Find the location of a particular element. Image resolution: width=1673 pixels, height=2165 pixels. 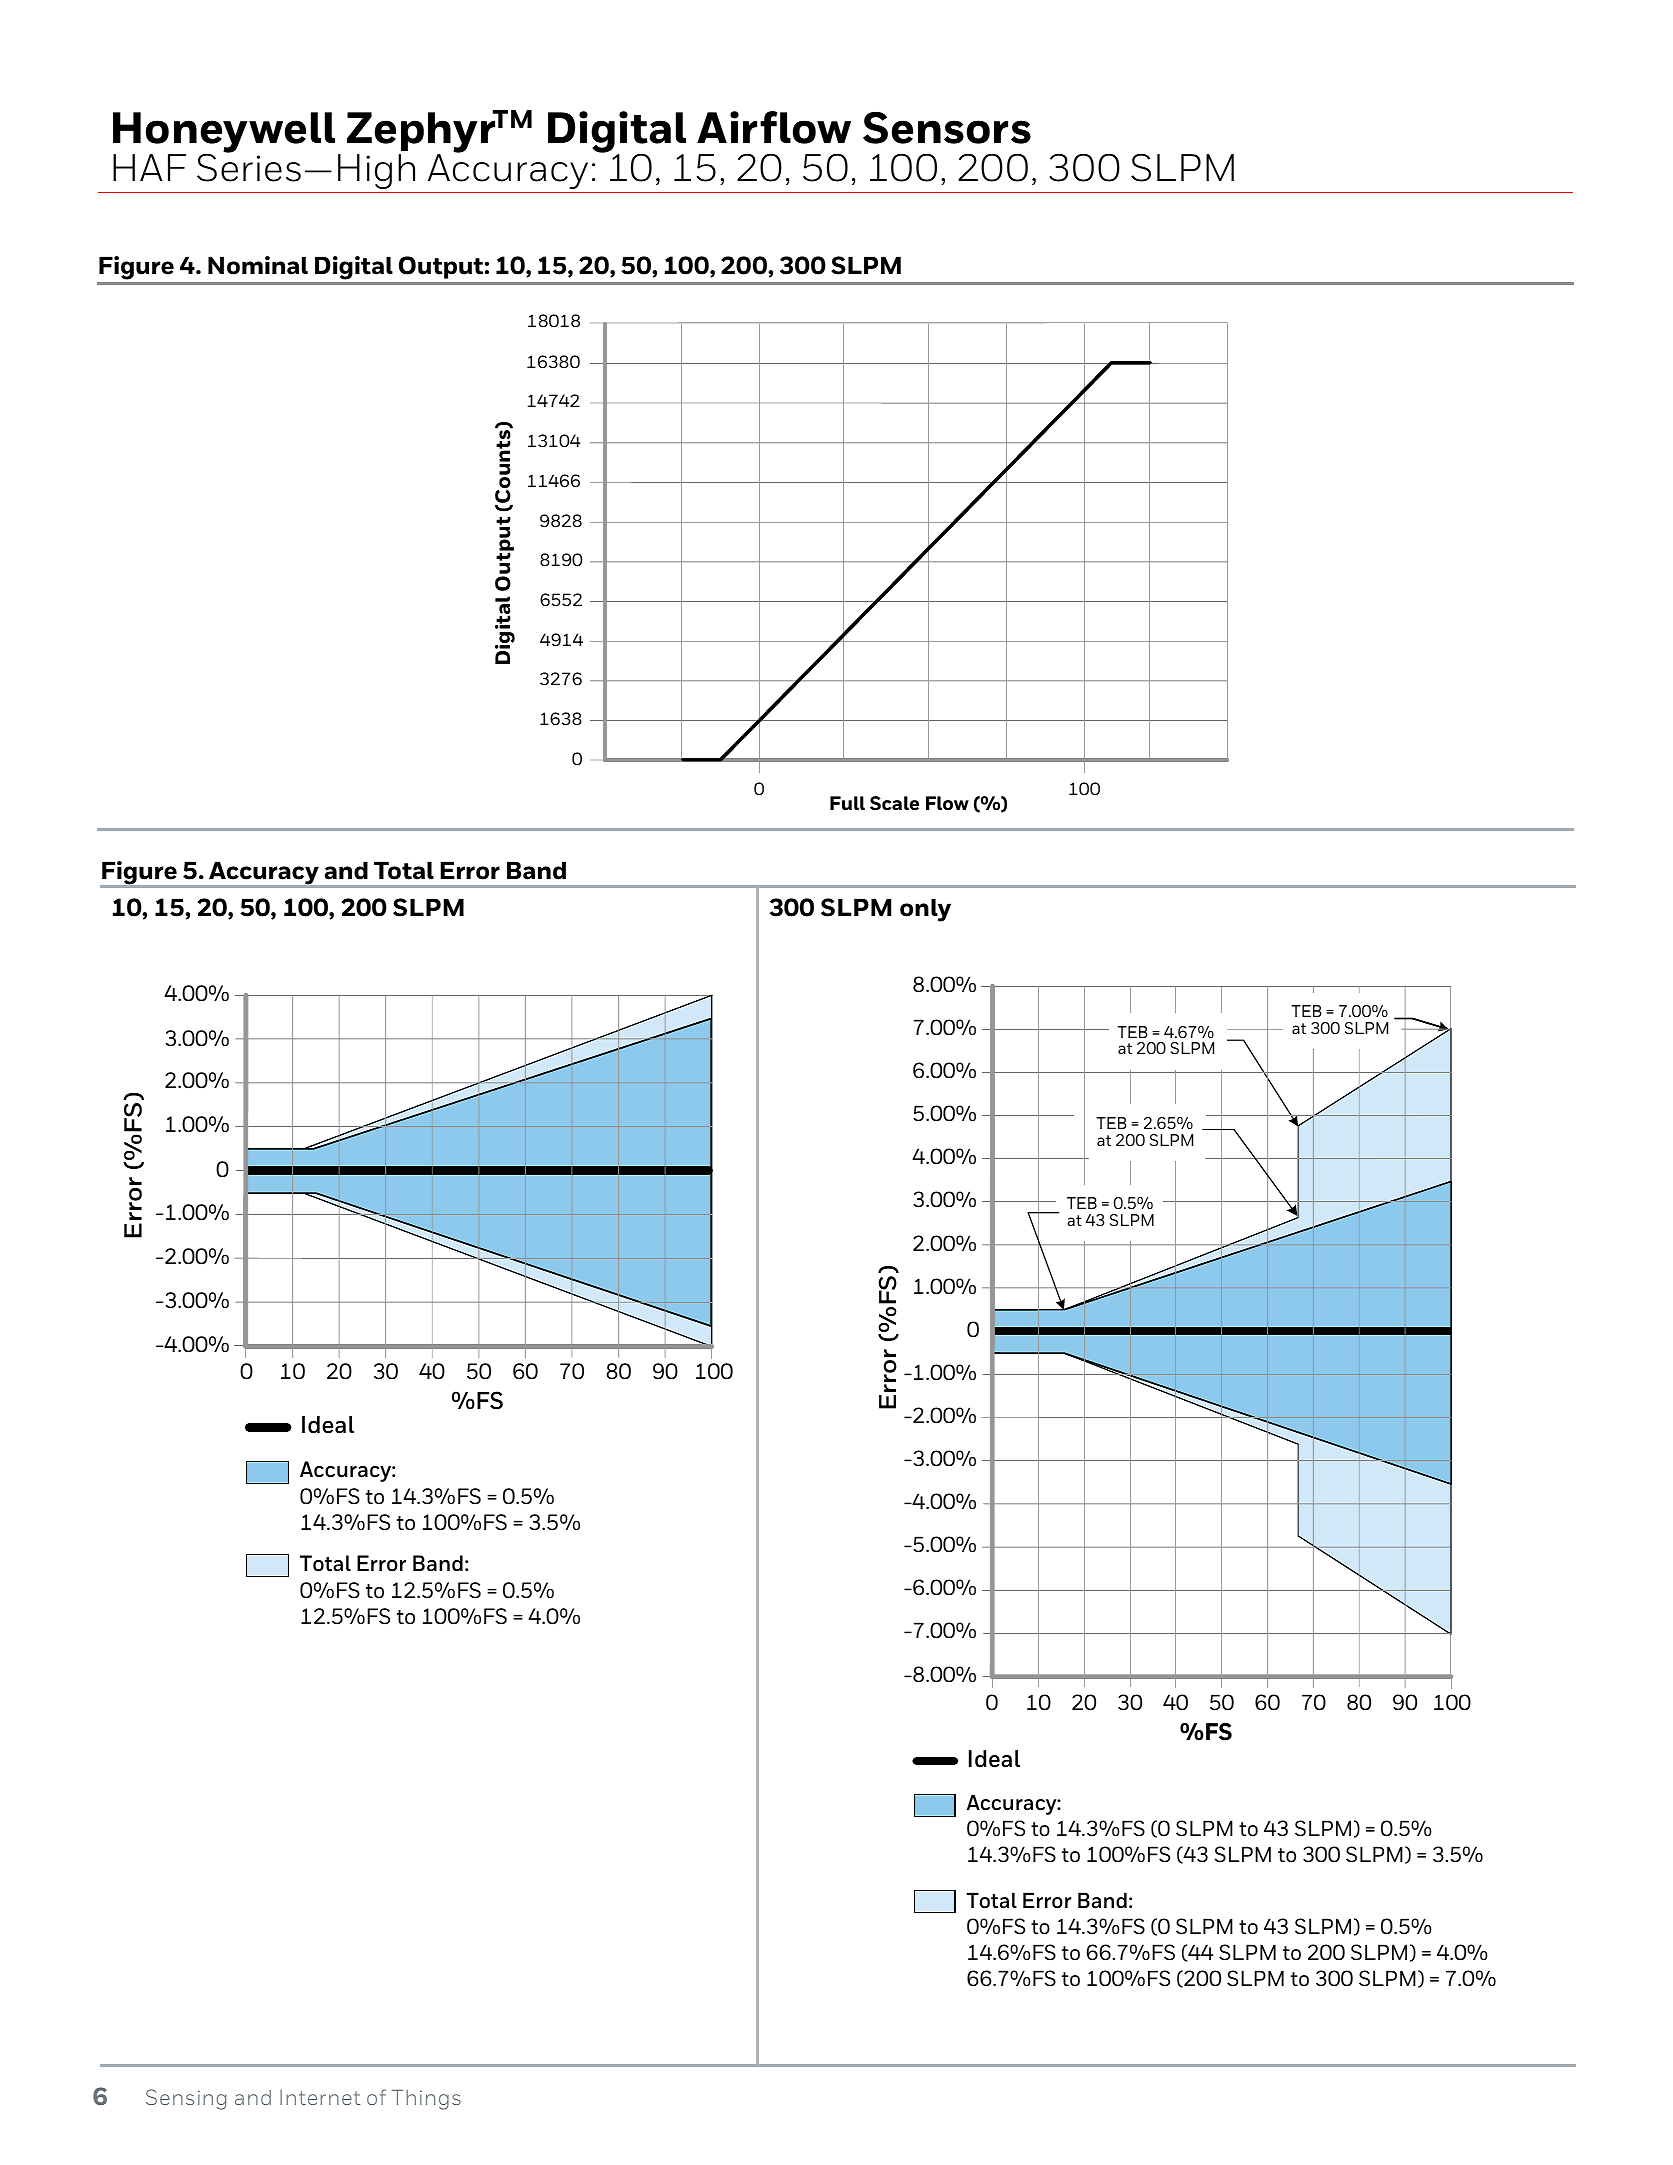

Sensors is located at coordinates (947, 127).
